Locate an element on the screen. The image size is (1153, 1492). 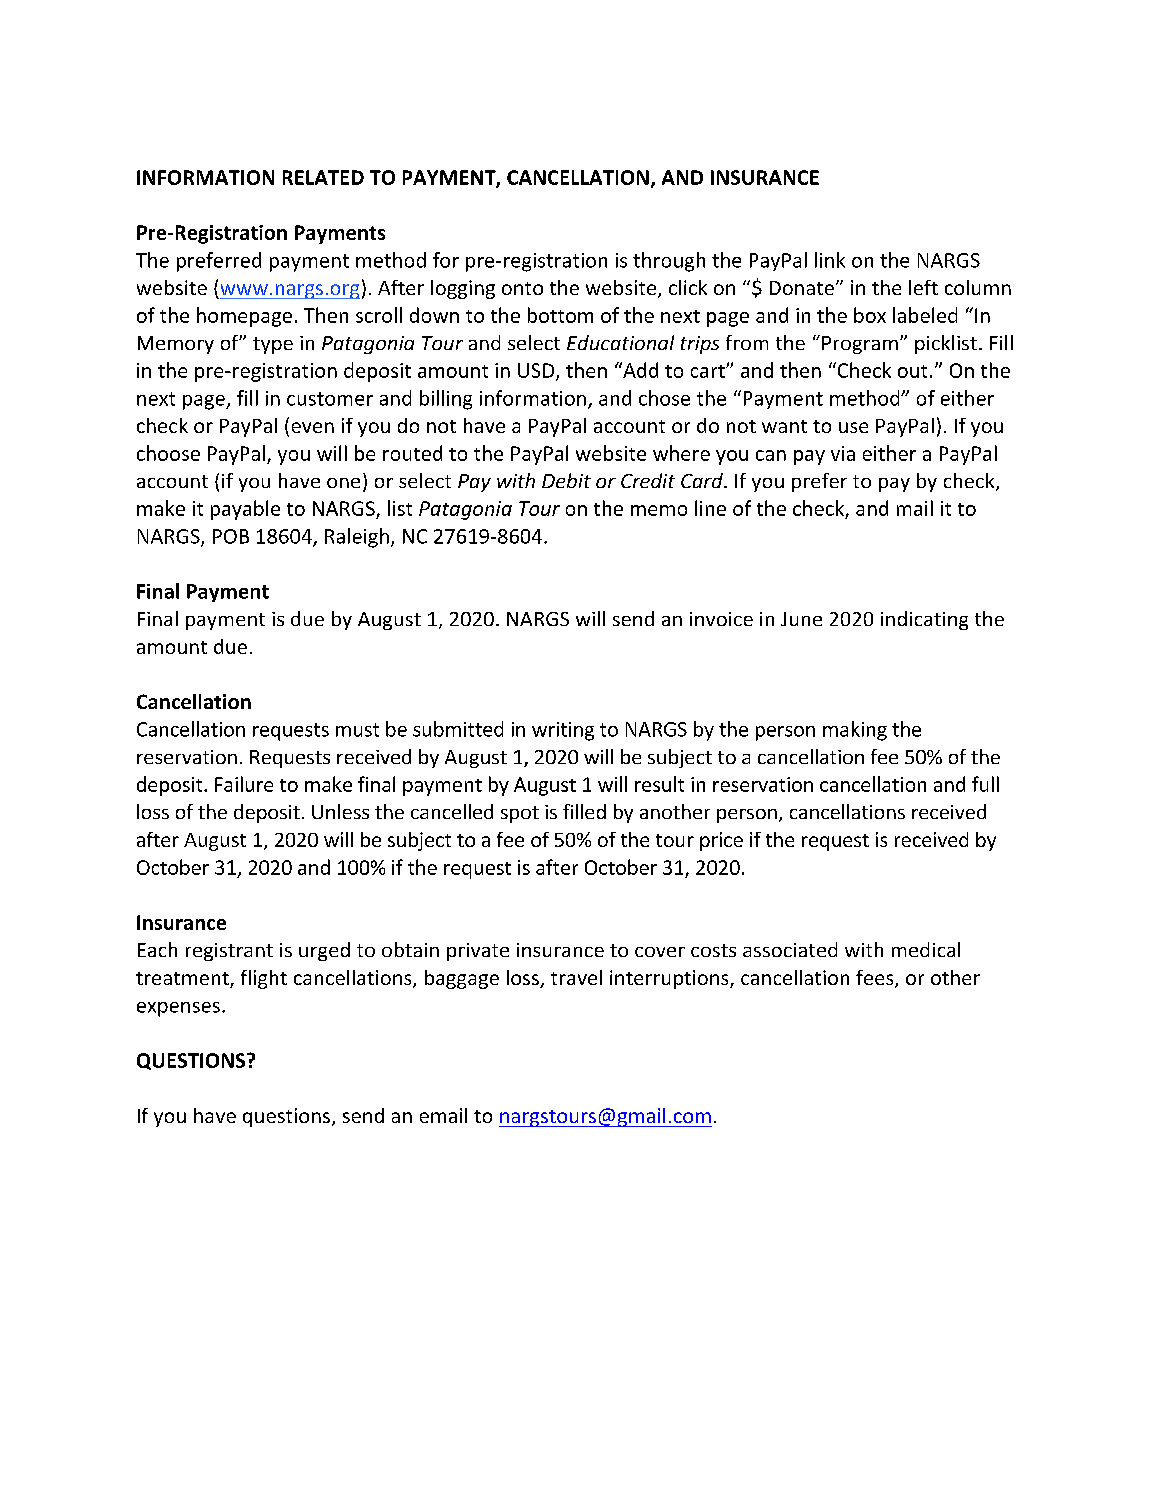
flight is located at coordinates (264, 979).
